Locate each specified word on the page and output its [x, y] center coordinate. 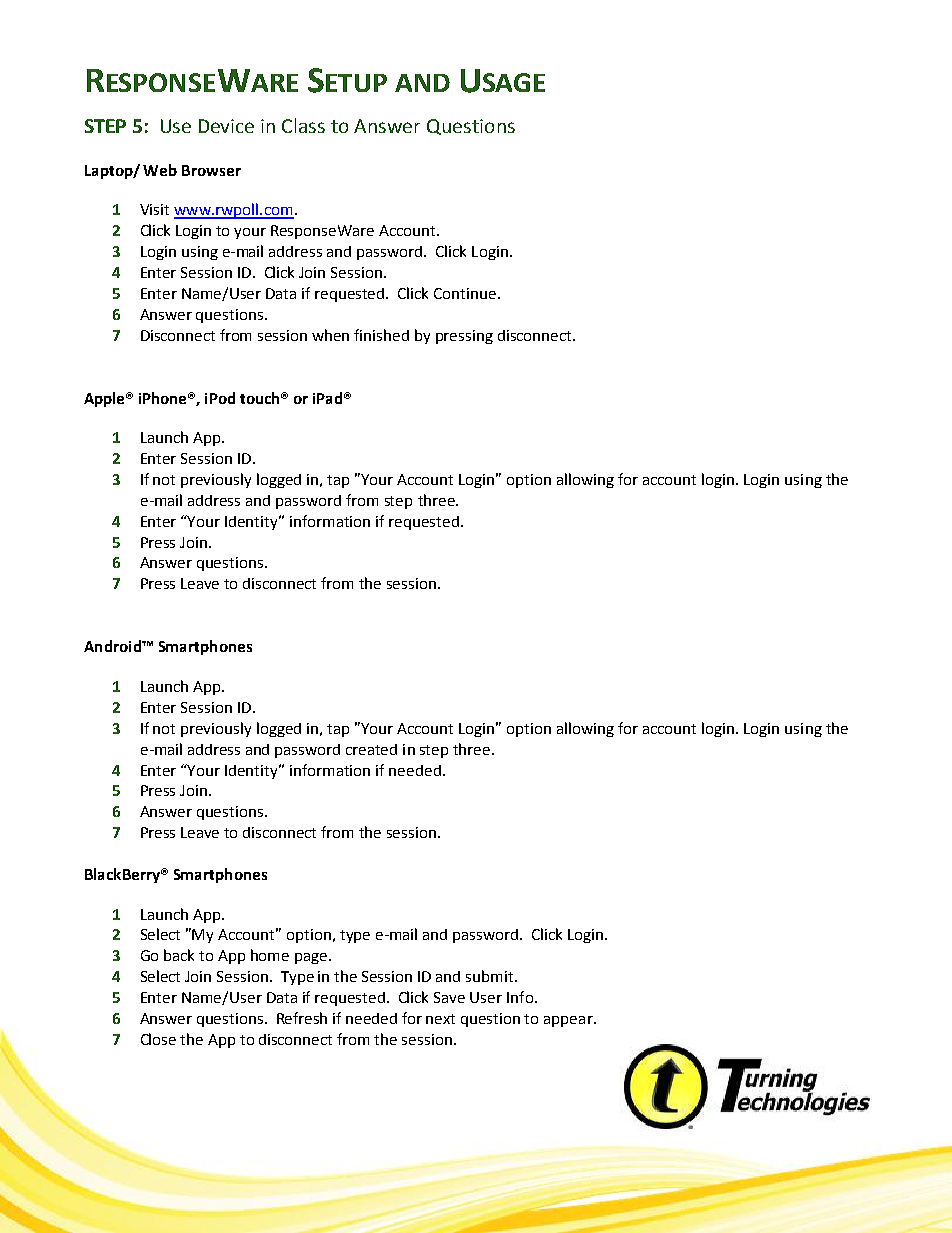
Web [160, 170]
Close [158, 1039]
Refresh [302, 1018]
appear [569, 1021]
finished [381, 335]
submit [491, 976]
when [330, 335]
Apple [106, 399]
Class [303, 125]
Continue [466, 293]
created [371, 749]
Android [113, 646]
